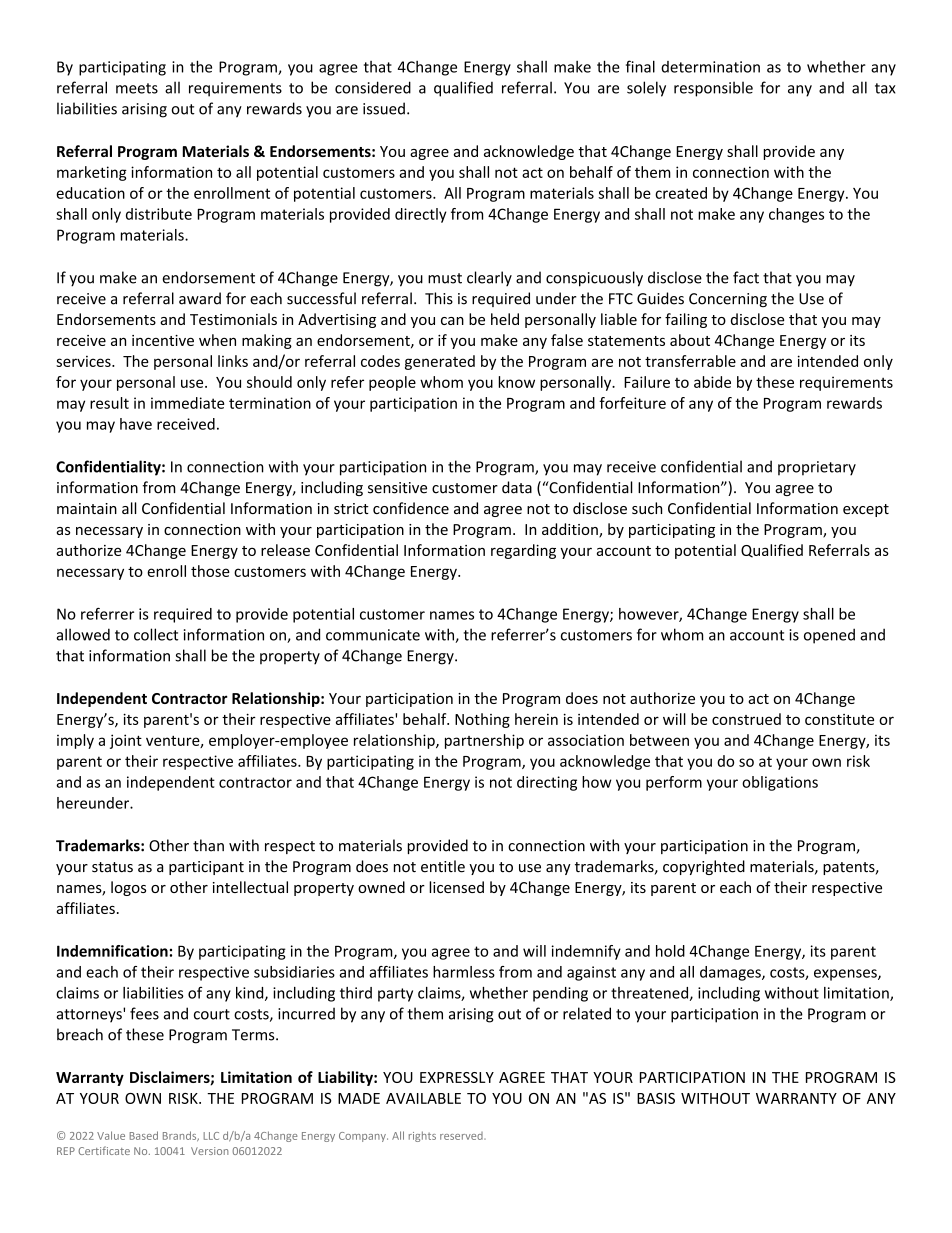  What do you see at coordinates (143, 1135) in the document?
I see `Based` at bounding box center [143, 1135].
